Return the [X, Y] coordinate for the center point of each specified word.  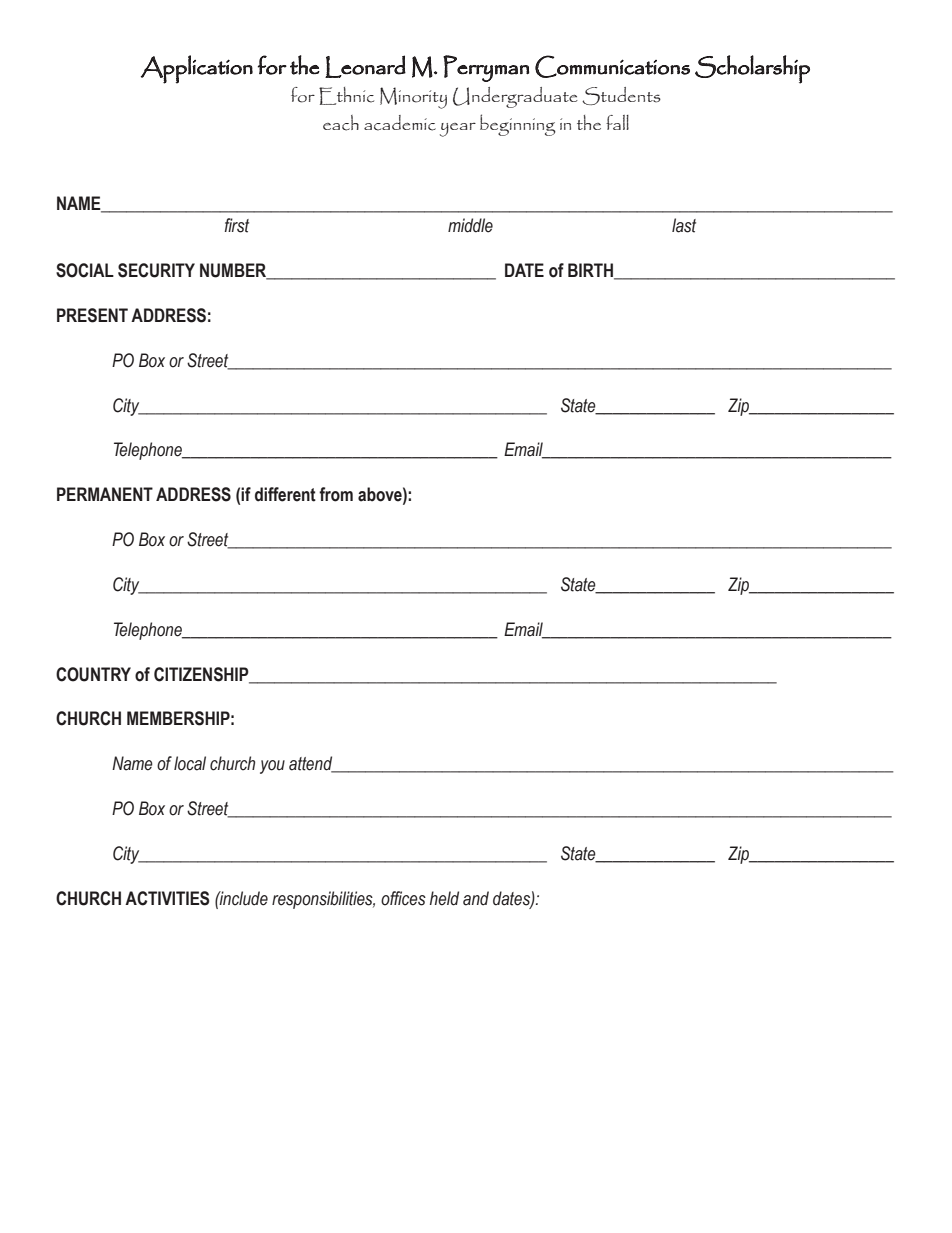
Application [197, 69]
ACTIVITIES [167, 898]
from [336, 494]
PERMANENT [105, 494]
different [285, 494]
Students [621, 96]
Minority [413, 98]
